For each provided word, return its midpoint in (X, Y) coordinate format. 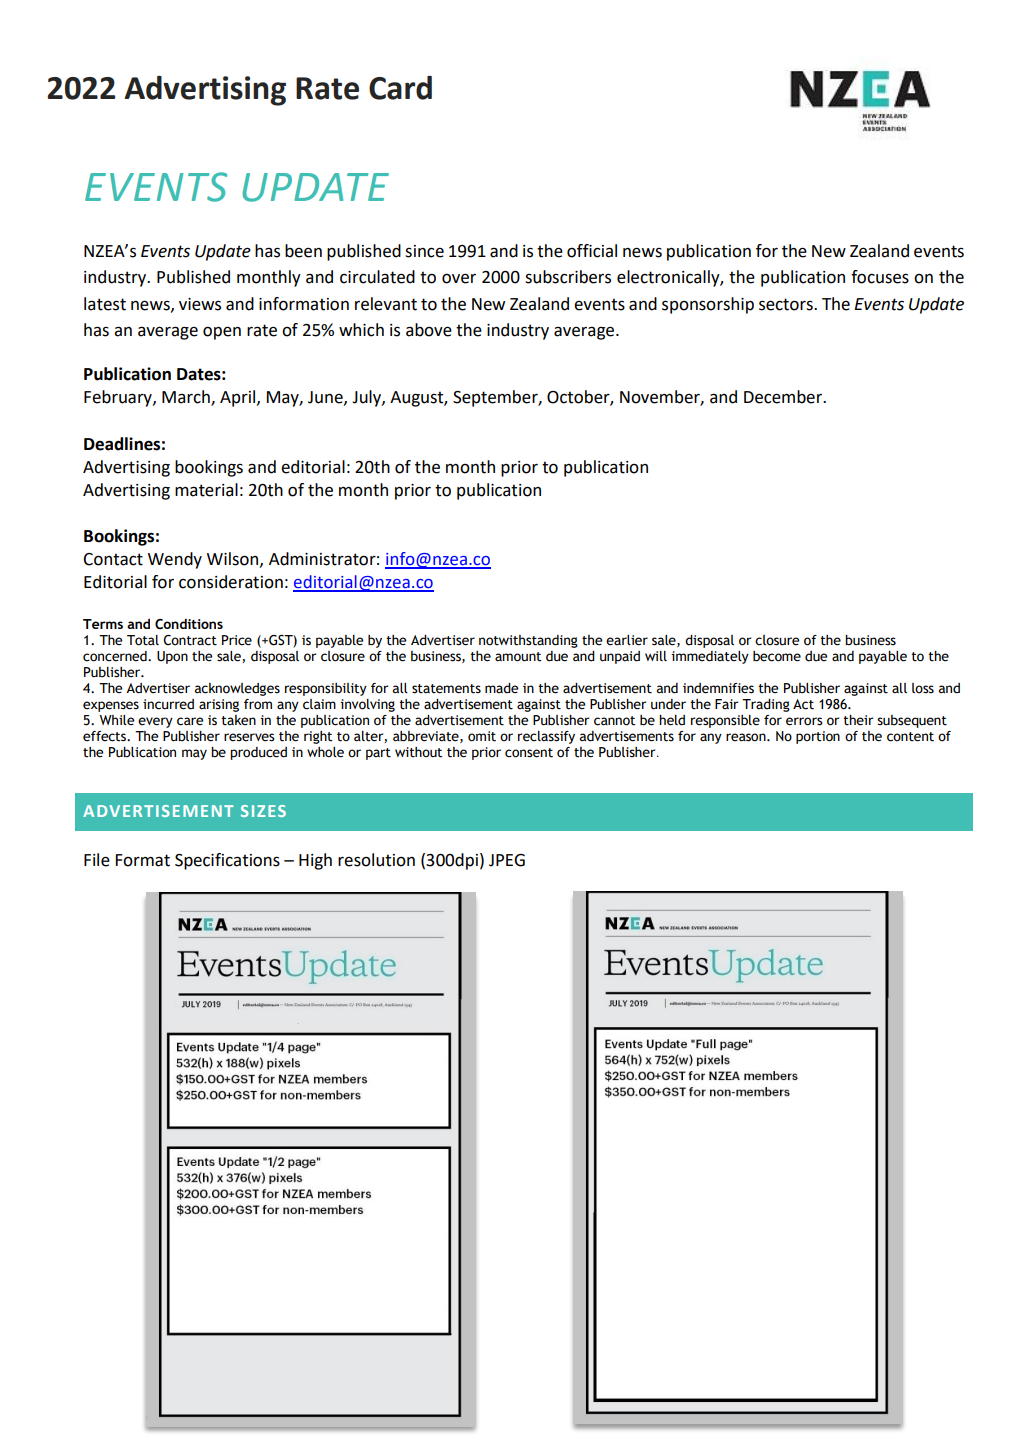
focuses (880, 277)
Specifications (227, 861)
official (592, 251)
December (784, 397)
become (777, 656)
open (222, 333)
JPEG (507, 860)
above (429, 330)
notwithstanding (528, 641)
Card (400, 88)
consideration (231, 582)
